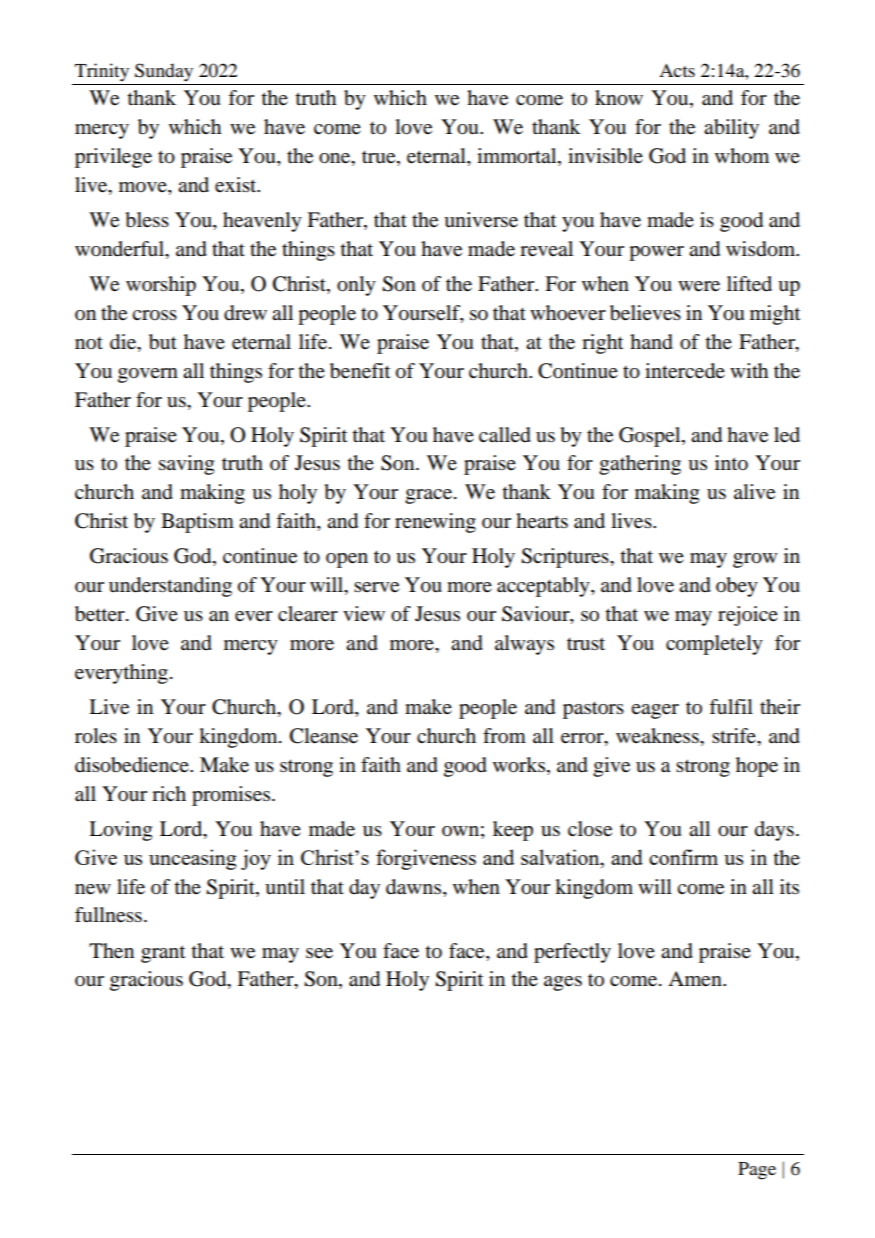  What do you see at coordinates (731, 129) in the screenshot?
I see `ability` at bounding box center [731, 129].
